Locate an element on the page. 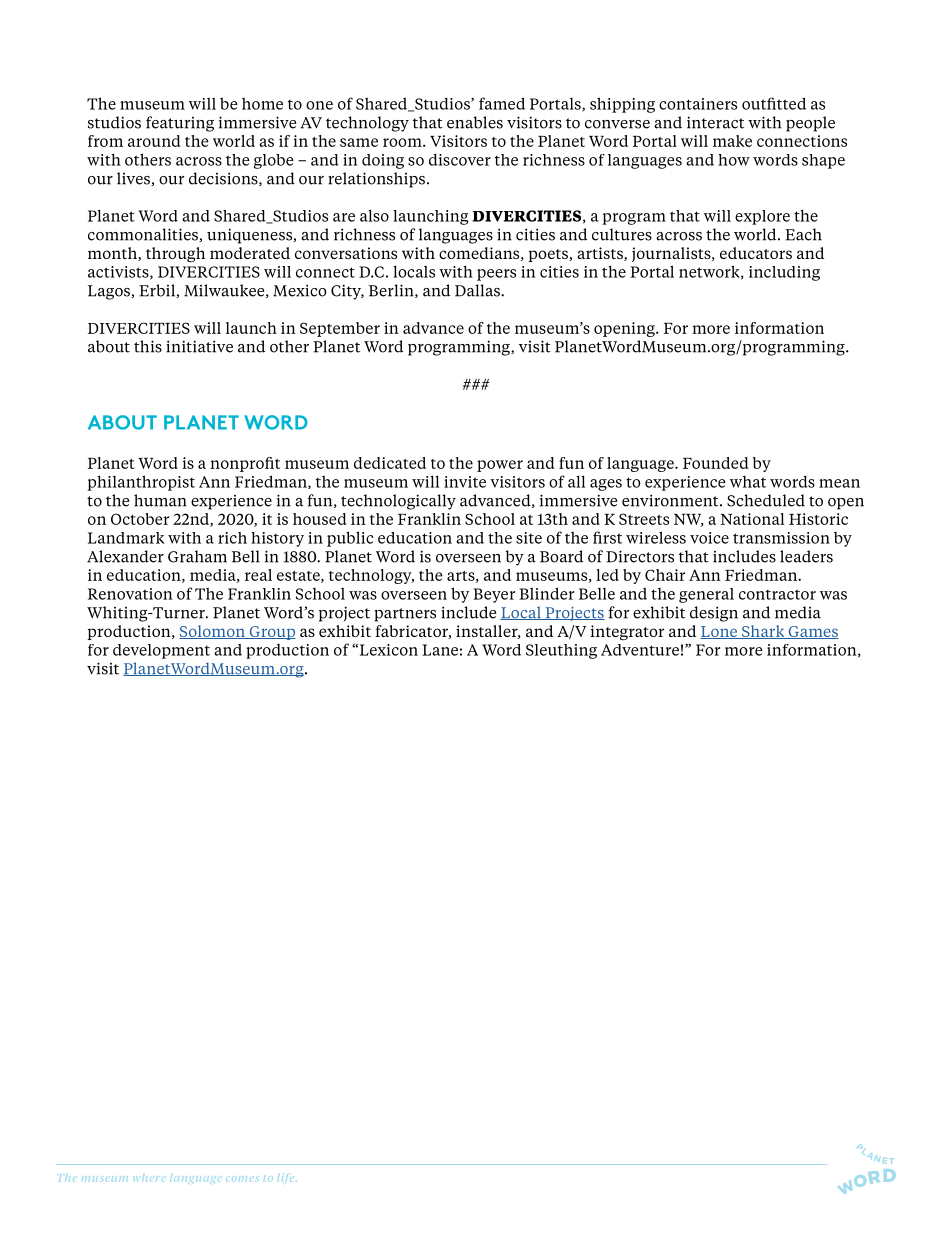 This image has width=952, height=1233. Adventure is located at coordinates (640, 650).
